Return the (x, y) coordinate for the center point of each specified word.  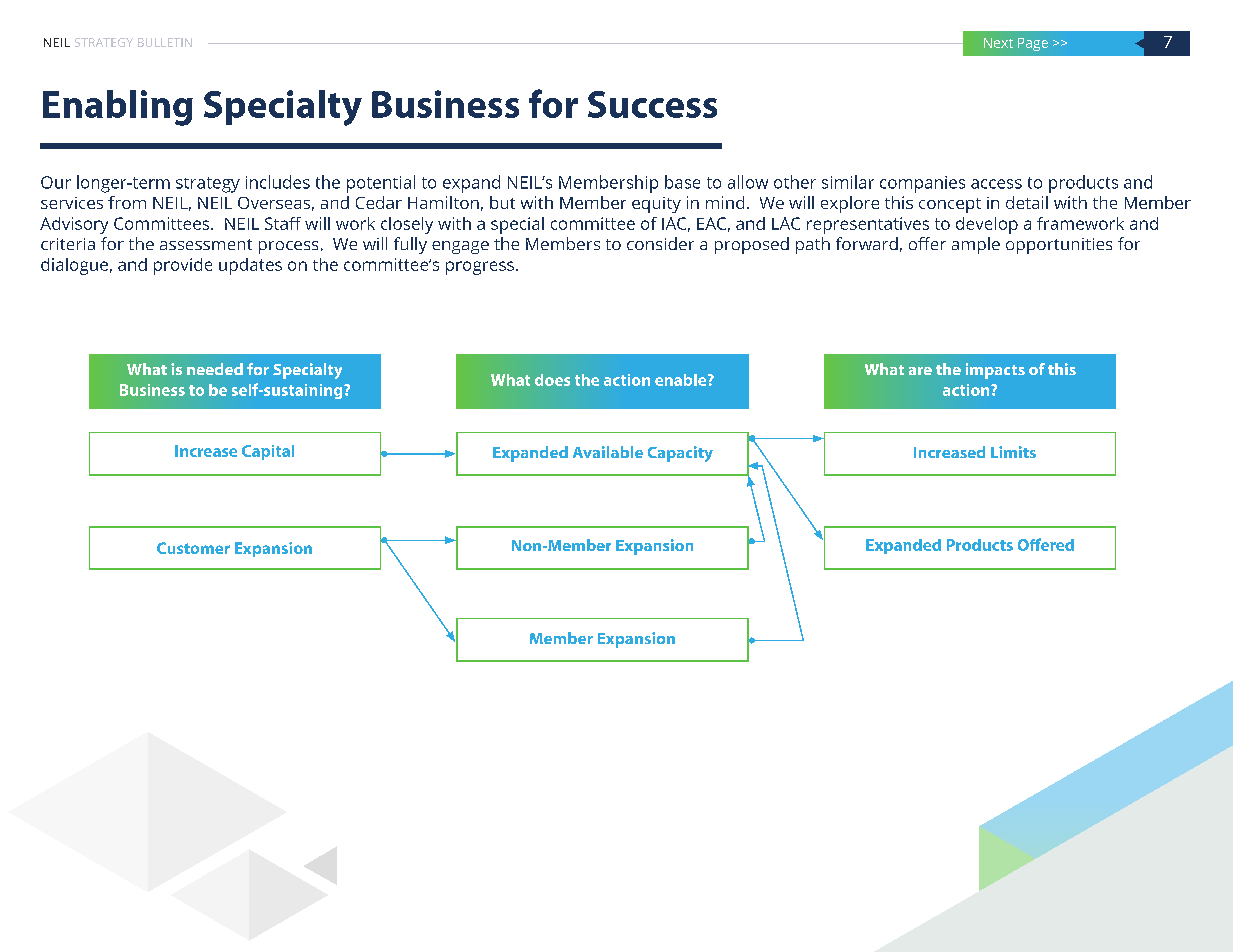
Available (608, 452)
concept (950, 205)
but (502, 202)
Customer (193, 548)
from (127, 202)
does (552, 380)
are (920, 371)
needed (215, 369)
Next (998, 43)
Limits (1013, 452)
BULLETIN (165, 42)
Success (652, 104)
